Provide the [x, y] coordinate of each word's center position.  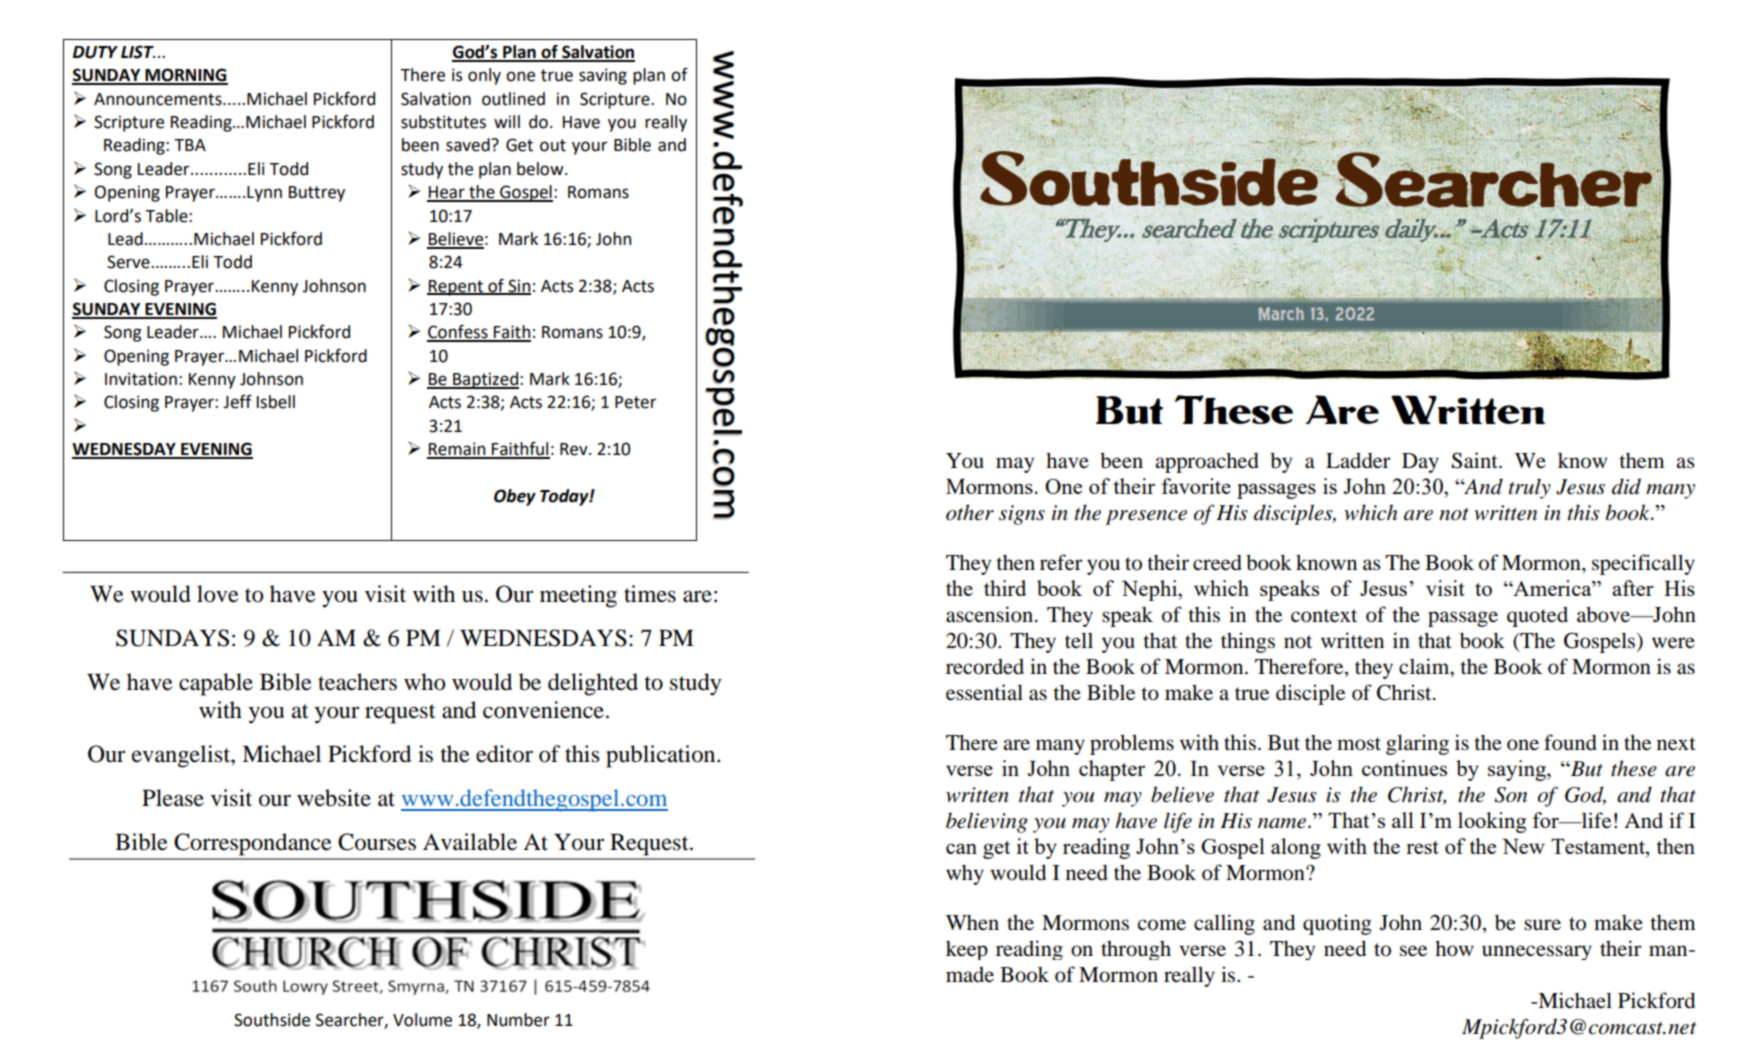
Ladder [1358, 460]
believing [987, 822]
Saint [1476, 460]
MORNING [185, 76]
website [334, 798]
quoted [1537, 616]
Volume [422, 1020]
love [218, 594]
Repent [456, 288]
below [541, 169]
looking [1492, 822]
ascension [991, 614]
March [1281, 313]
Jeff [237, 402]
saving [603, 76]
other [970, 512]
